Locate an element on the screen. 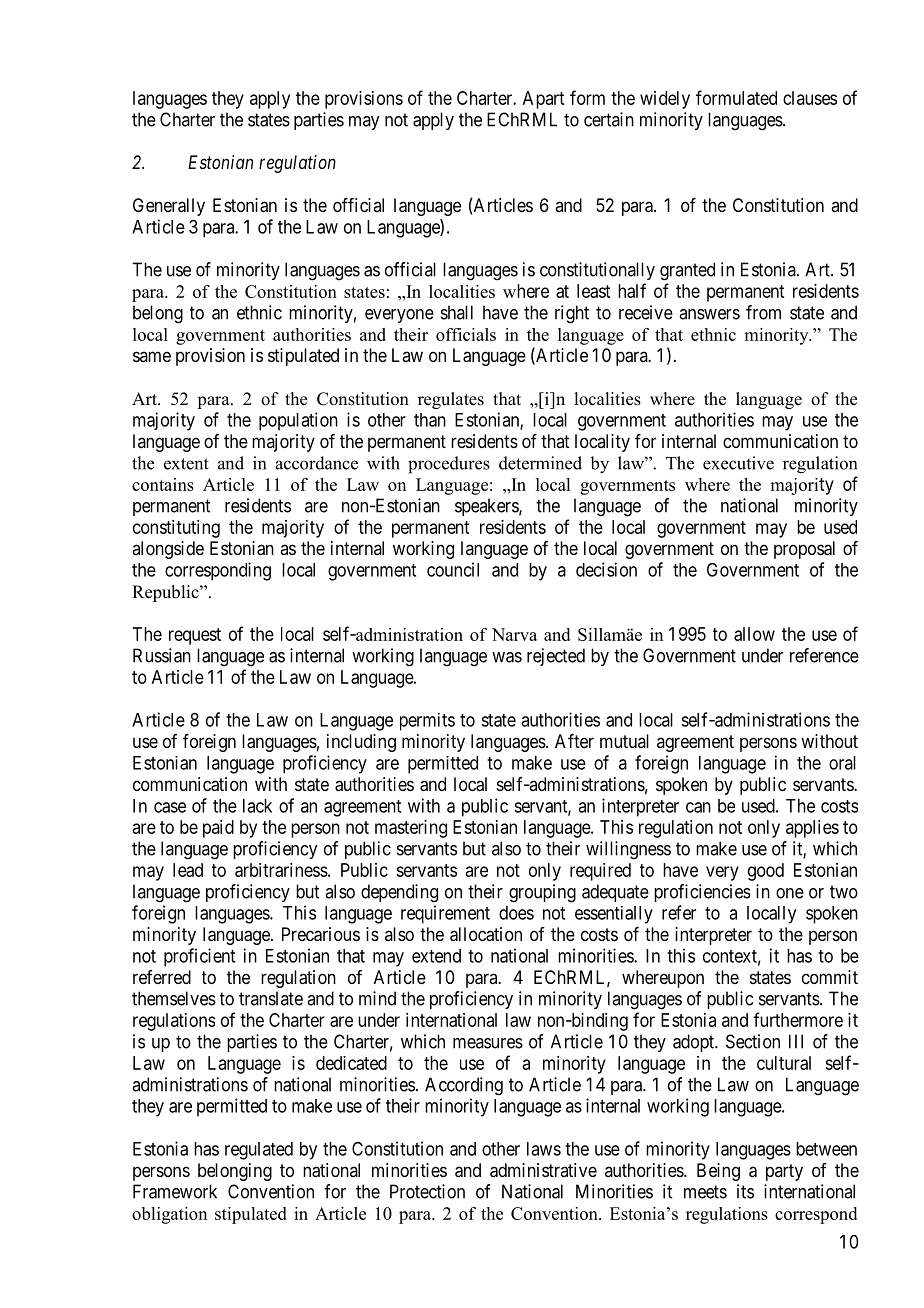 The image size is (924, 1308). regulated is located at coordinates (259, 1151).
